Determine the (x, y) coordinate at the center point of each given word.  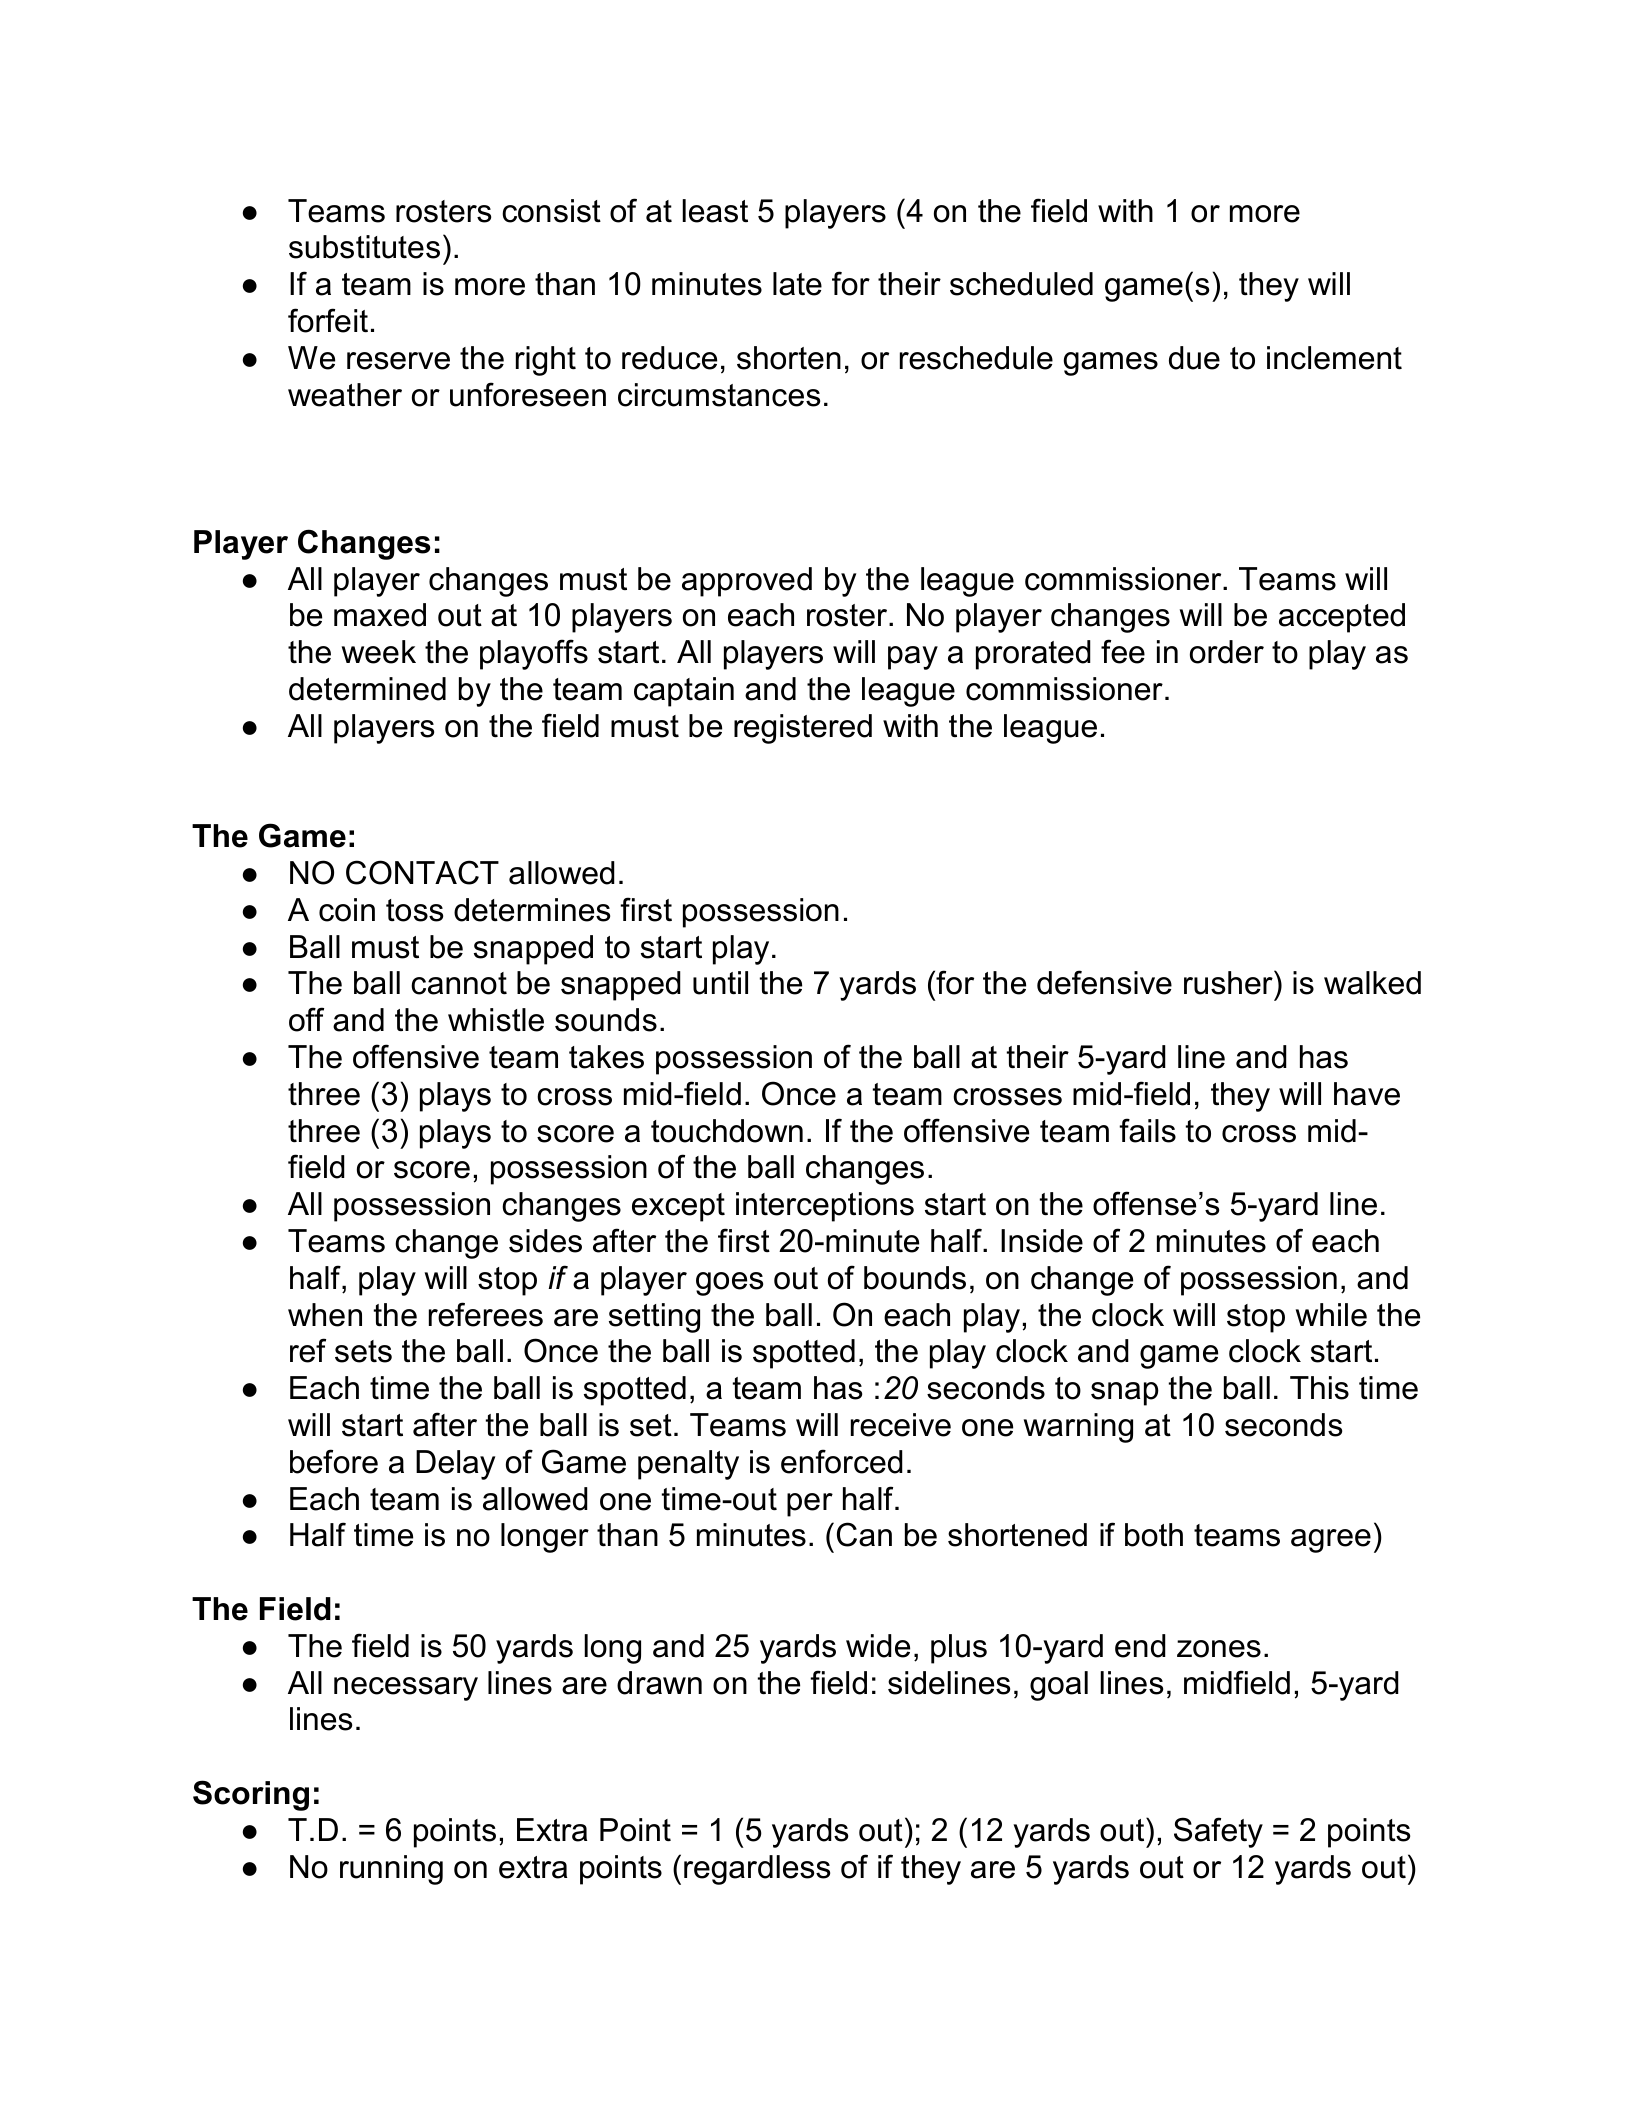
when (325, 1315)
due (1194, 358)
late (797, 284)
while (1331, 1315)
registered (803, 729)
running (391, 1870)
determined (367, 689)
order (1227, 652)
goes (729, 1284)
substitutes (364, 247)
